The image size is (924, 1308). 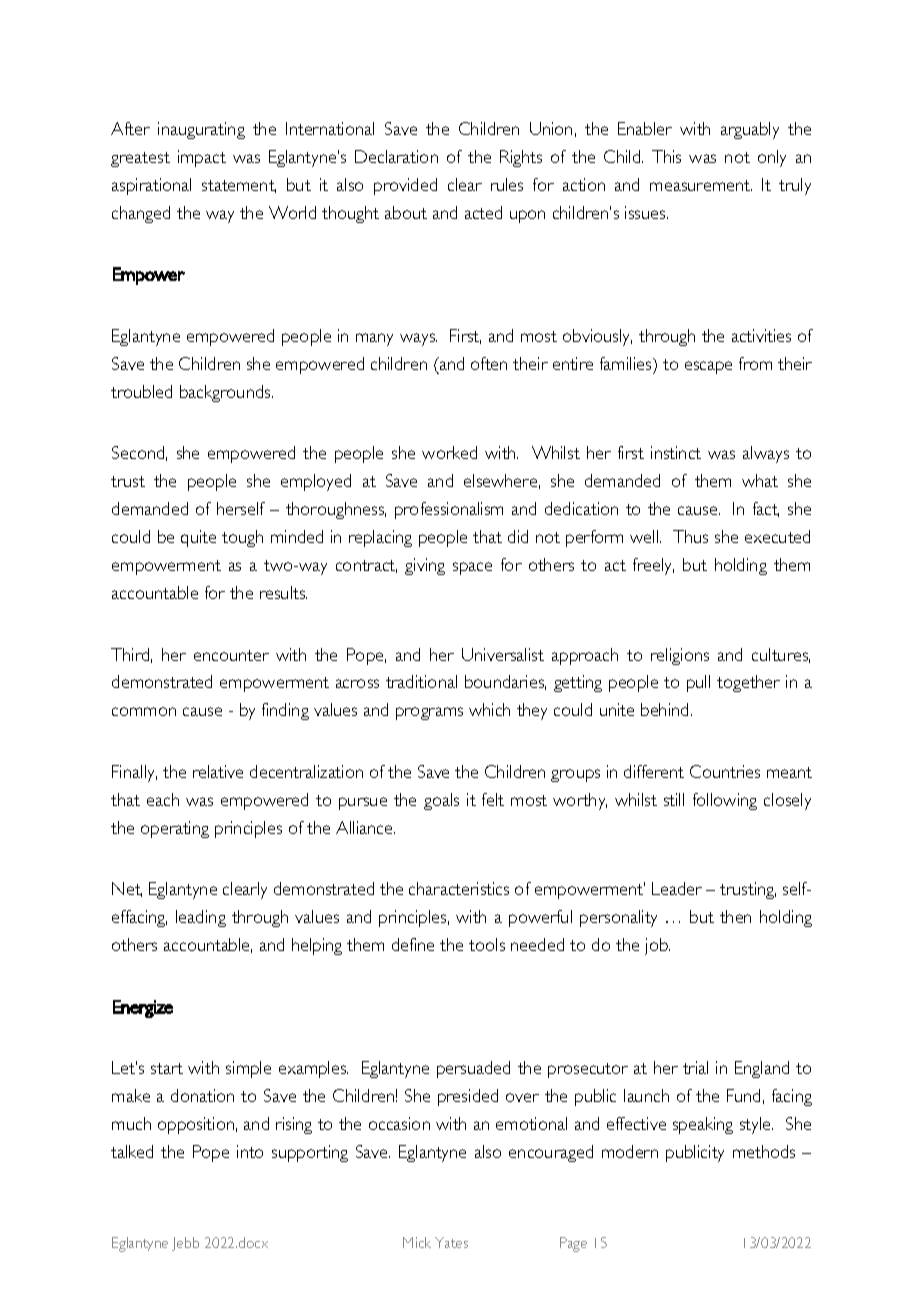 I want to click on professionalism, so click(x=449, y=510).
